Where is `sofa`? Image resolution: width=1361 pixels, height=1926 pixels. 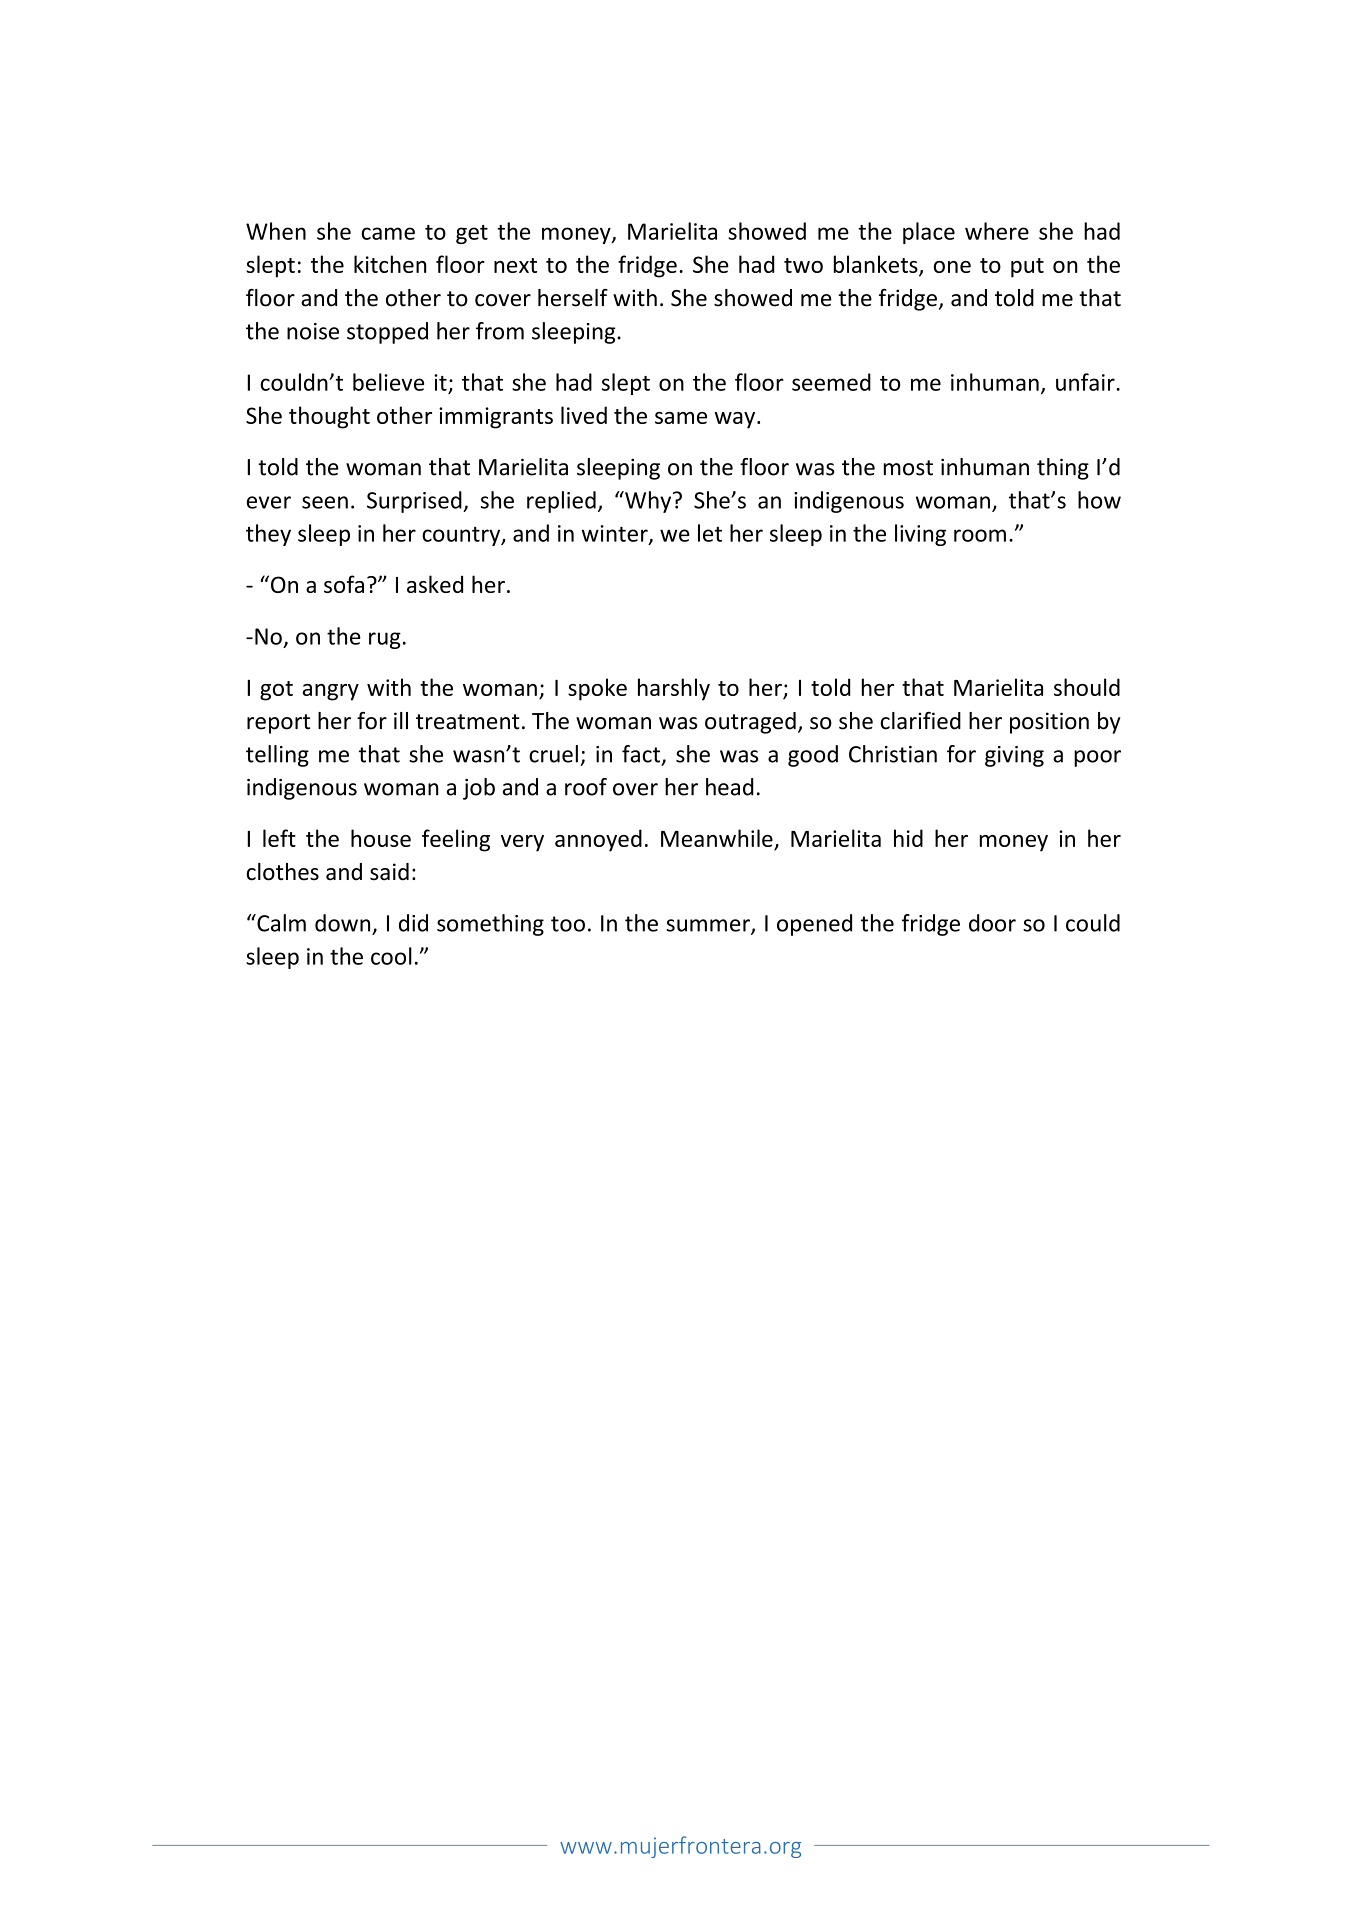 sofa is located at coordinates (344, 584).
